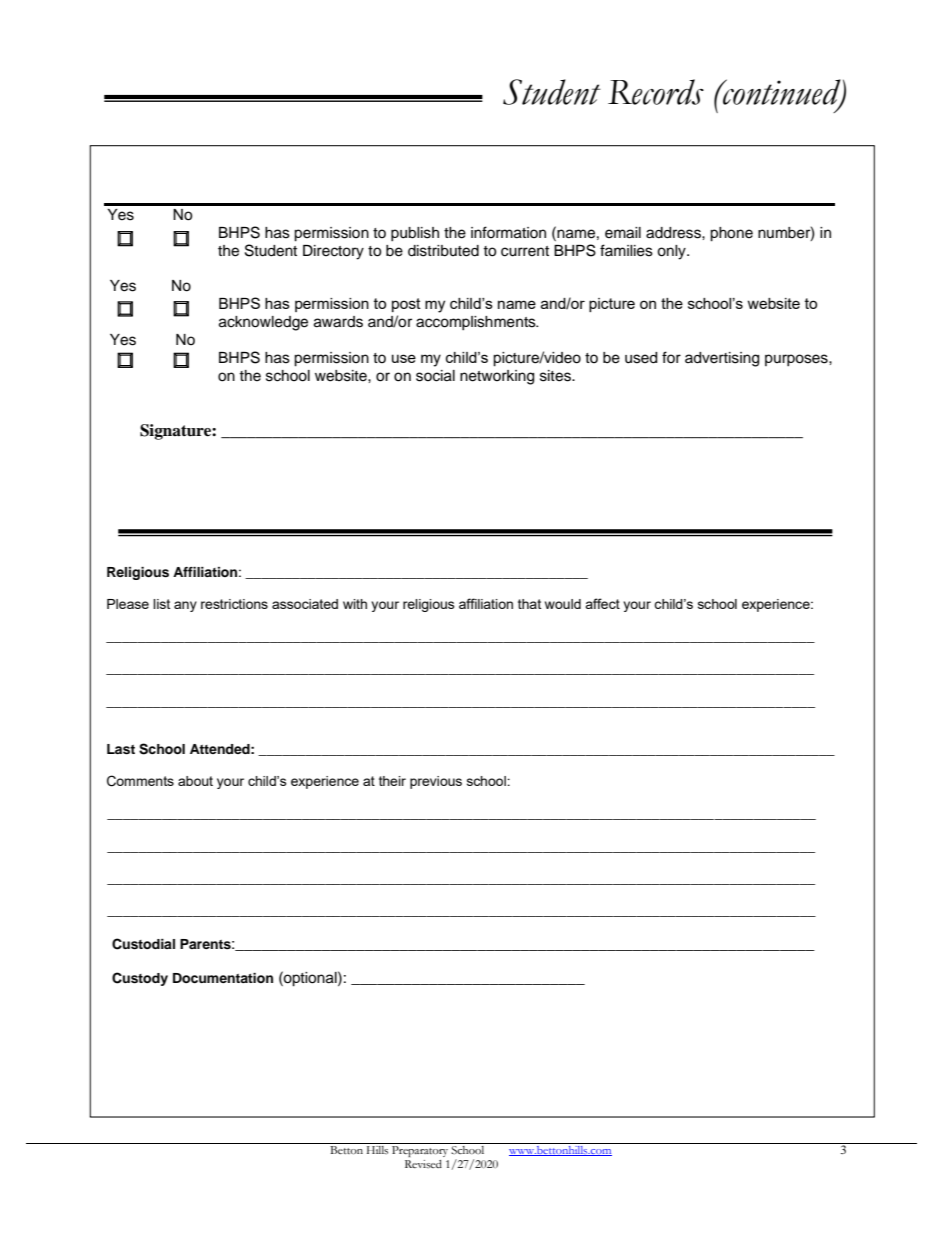  What do you see at coordinates (436, 782) in the screenshot?
I see `previous` at bounding box center [436, 782].
